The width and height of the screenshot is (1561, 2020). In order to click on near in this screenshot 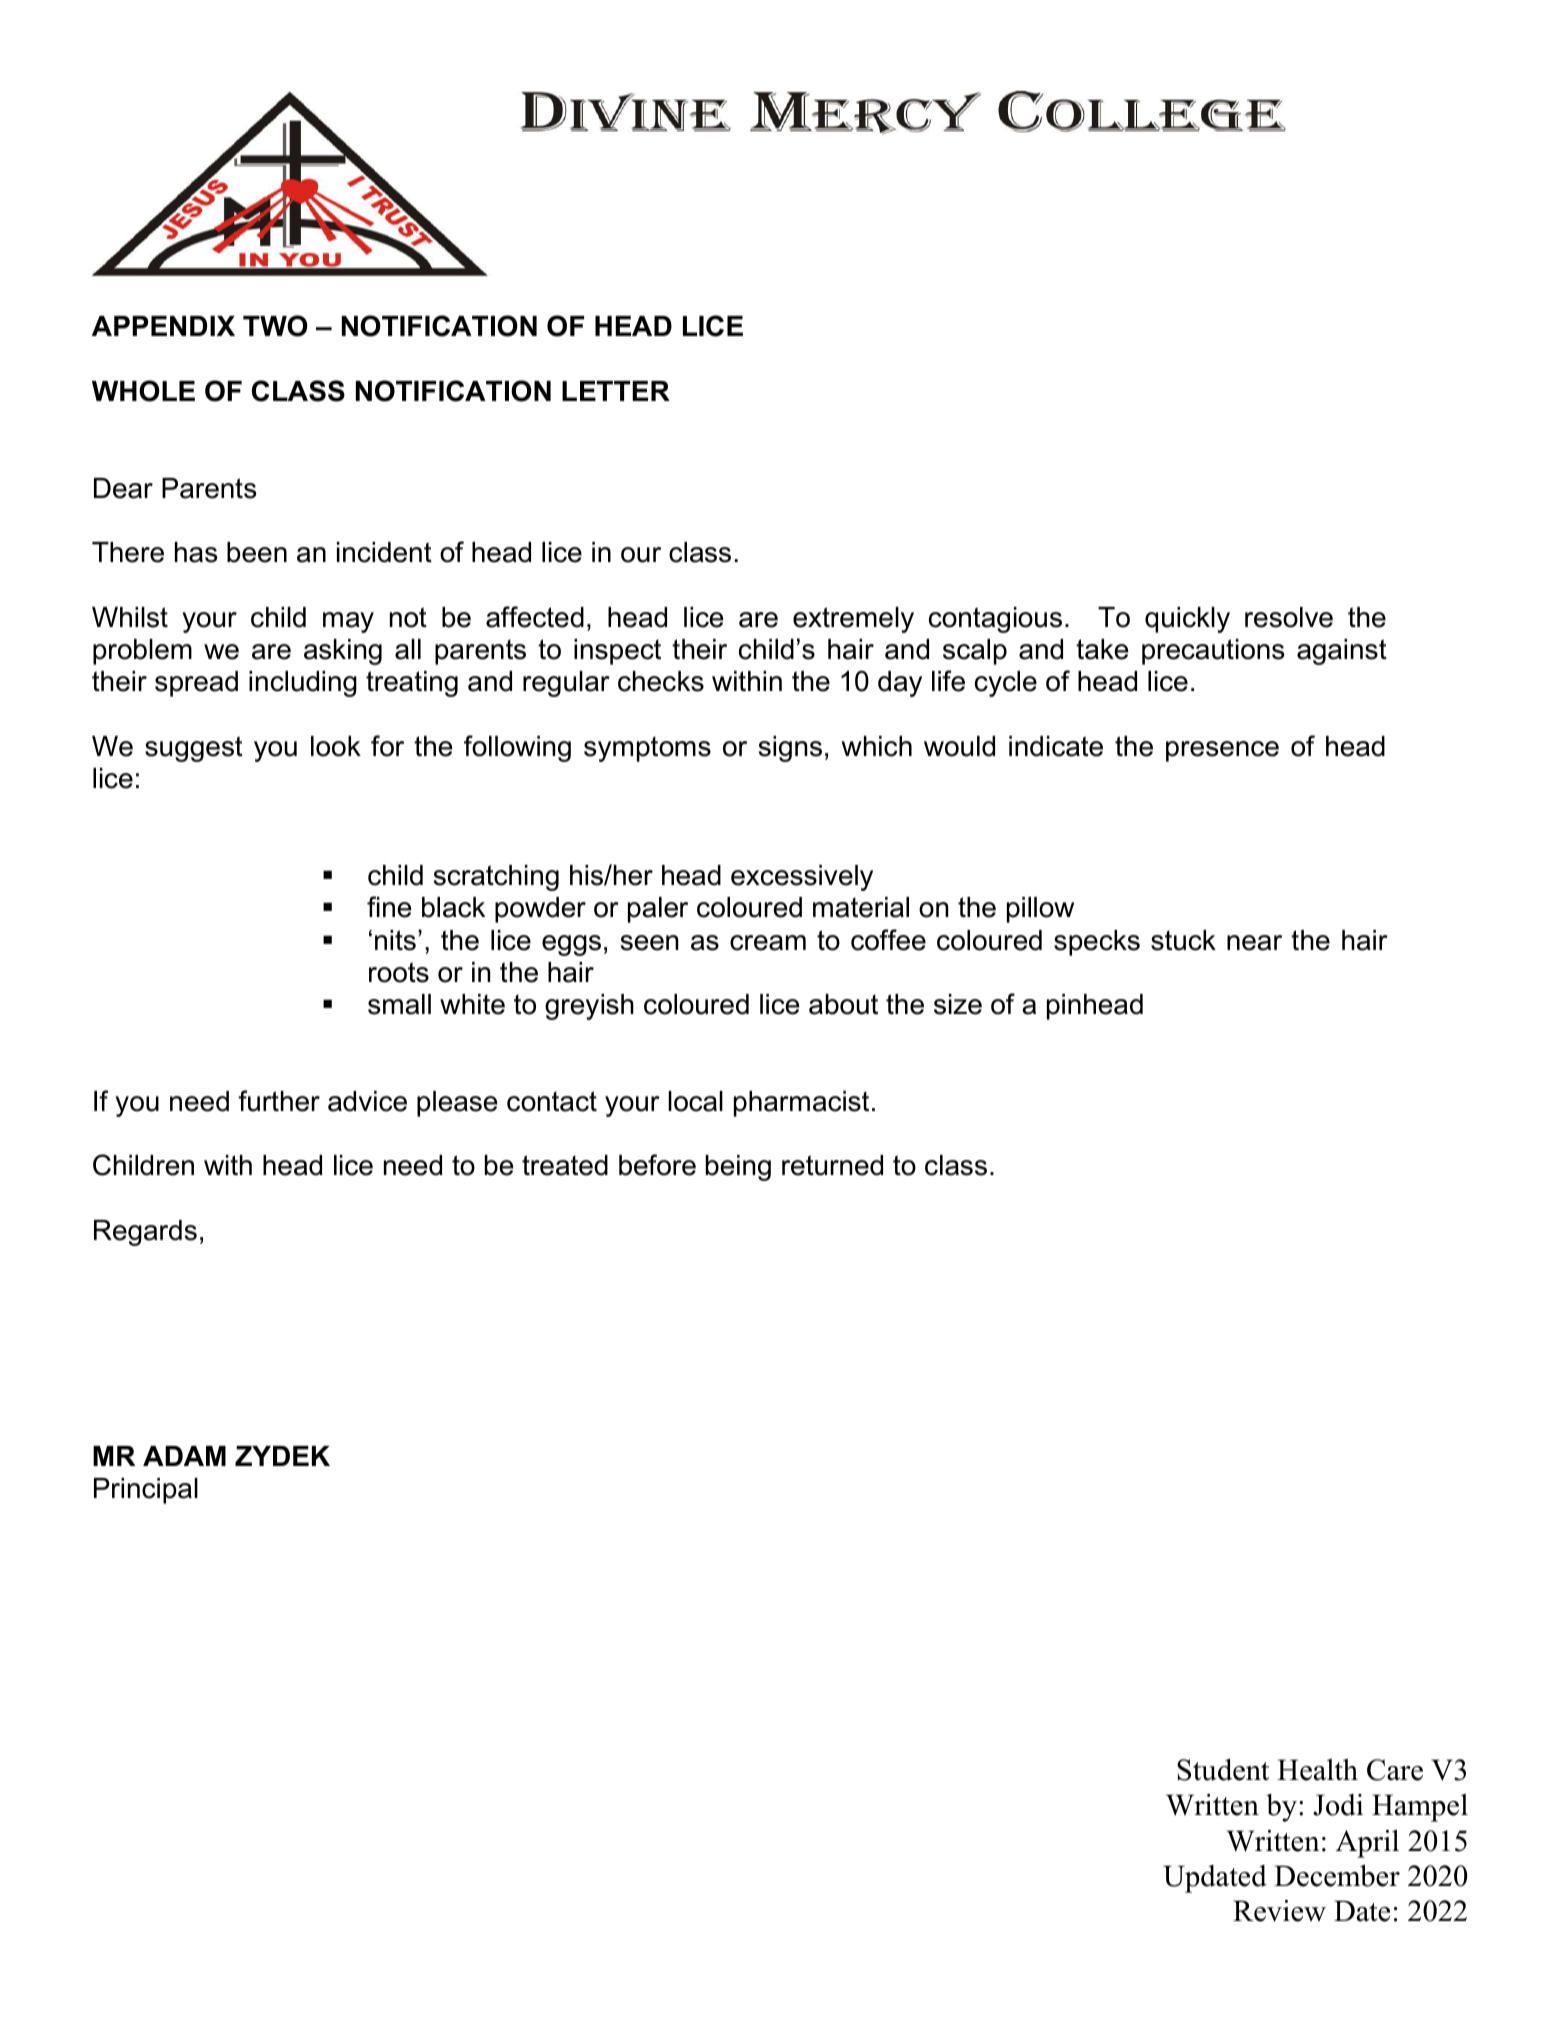, I will do `click(1254, 943)`.
